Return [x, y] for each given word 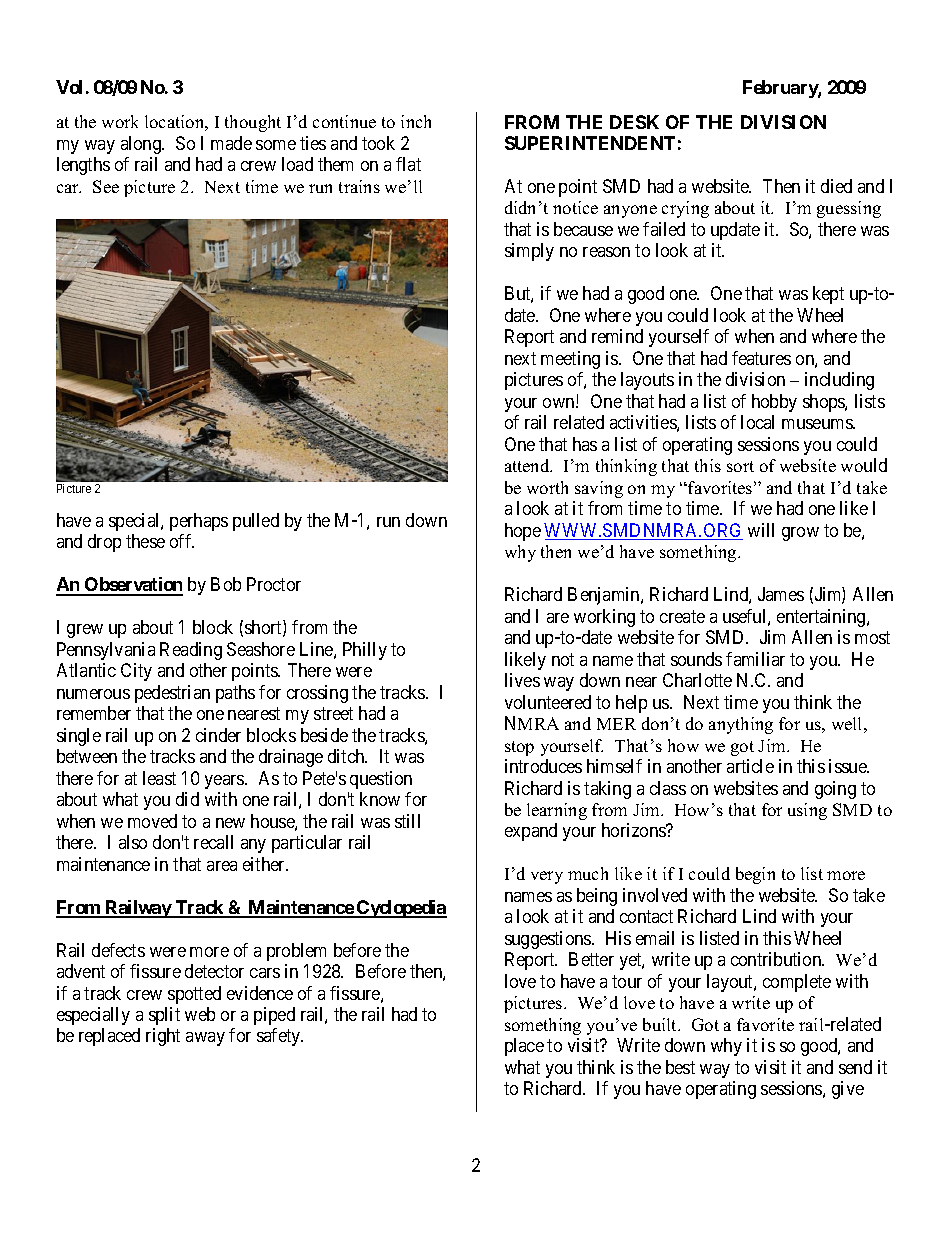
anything [741, 725]
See [106, 186]
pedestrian [172, 694]
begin [755, 875]
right [163, 1037]
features [761, 358]
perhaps [199, 522]
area [222, 866]
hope [523, 532]
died [836, 186]
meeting [570, 360]
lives [522, 680]
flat [408, 164]
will [761, 530]
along [142, 145]
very [547, 877]
